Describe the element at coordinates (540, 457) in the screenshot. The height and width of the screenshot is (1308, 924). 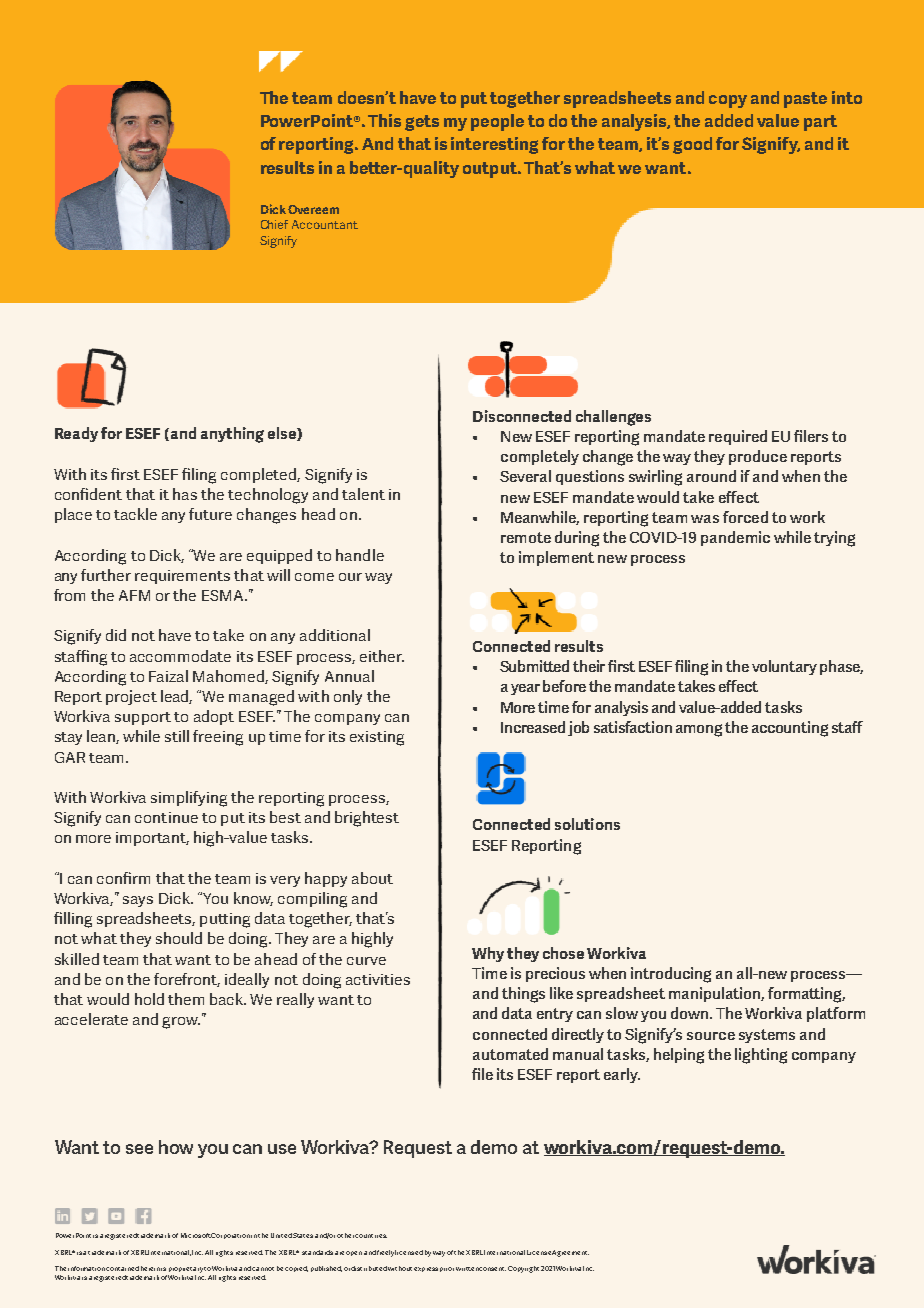
I see `completely` at that location.
